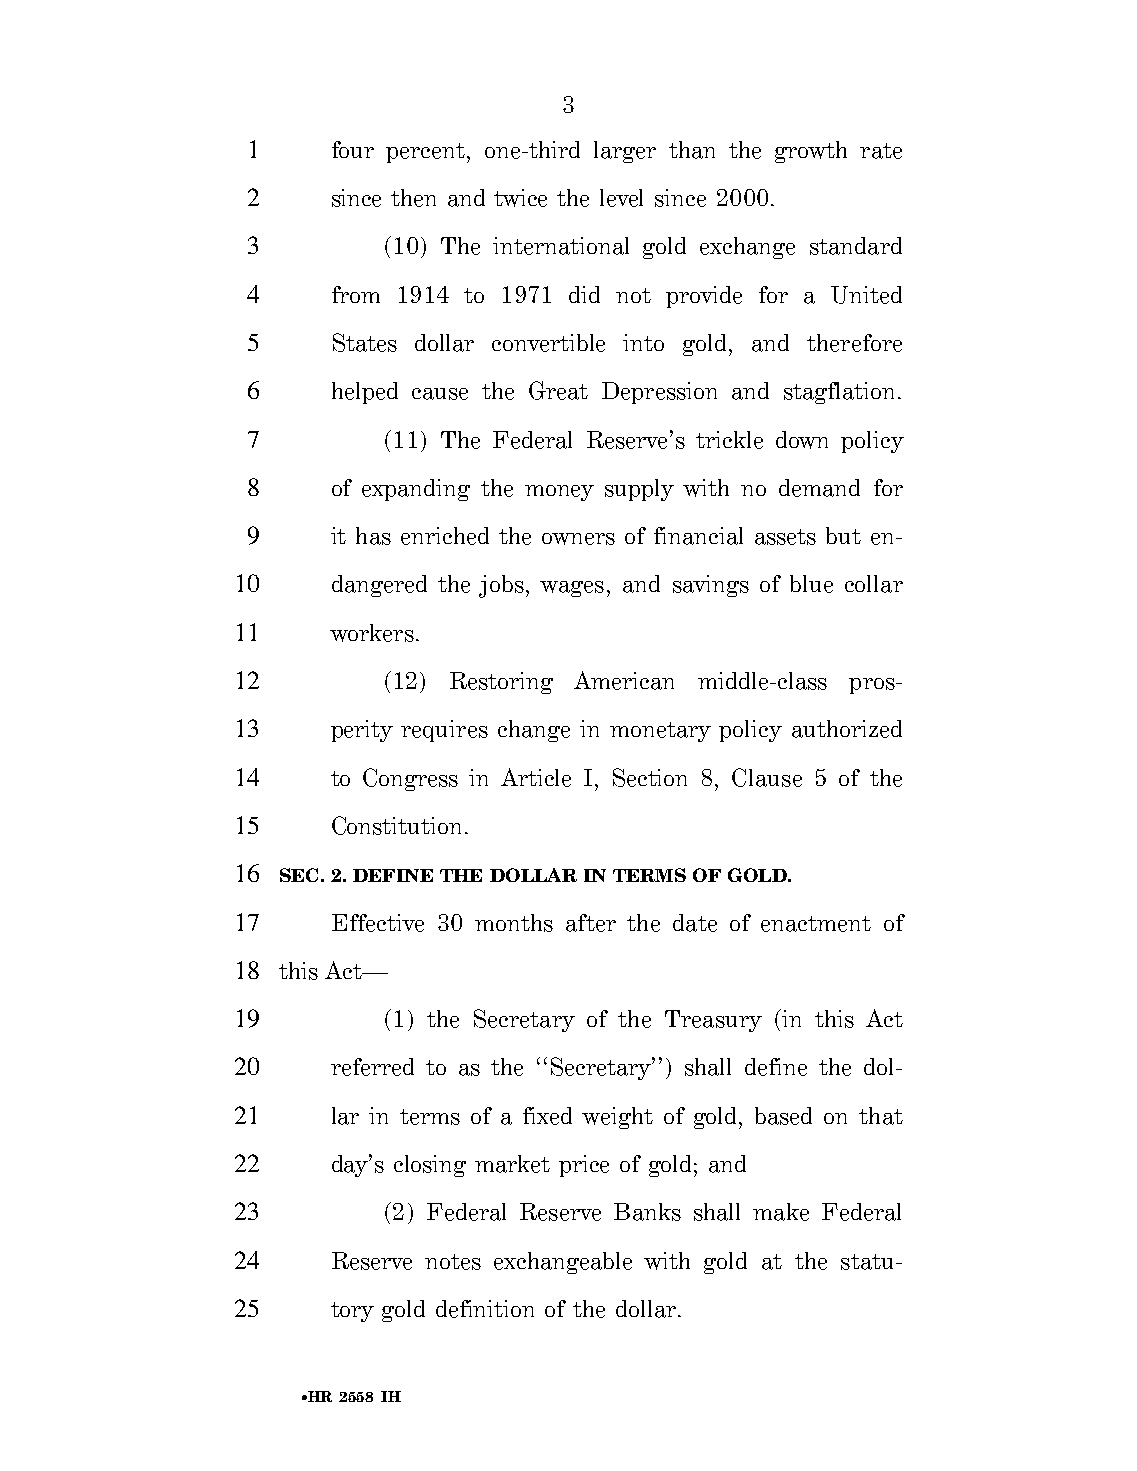  Describe the element at coordinates (621, 198) in the document. I see `level` at that location.
